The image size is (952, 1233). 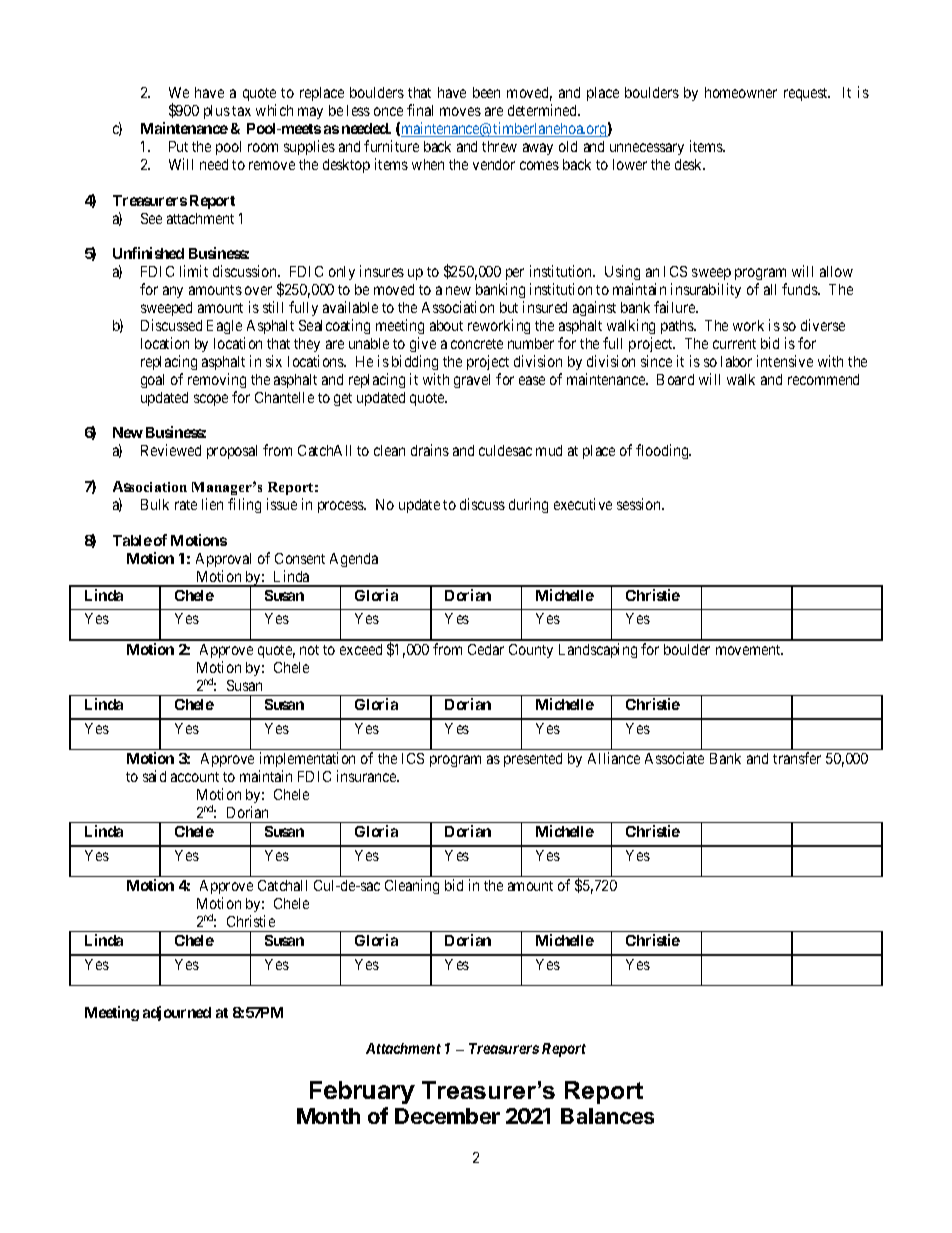 What do you see at coordinates (154, 776) in the image?
I see `said` at bounding box center [154, 776].
